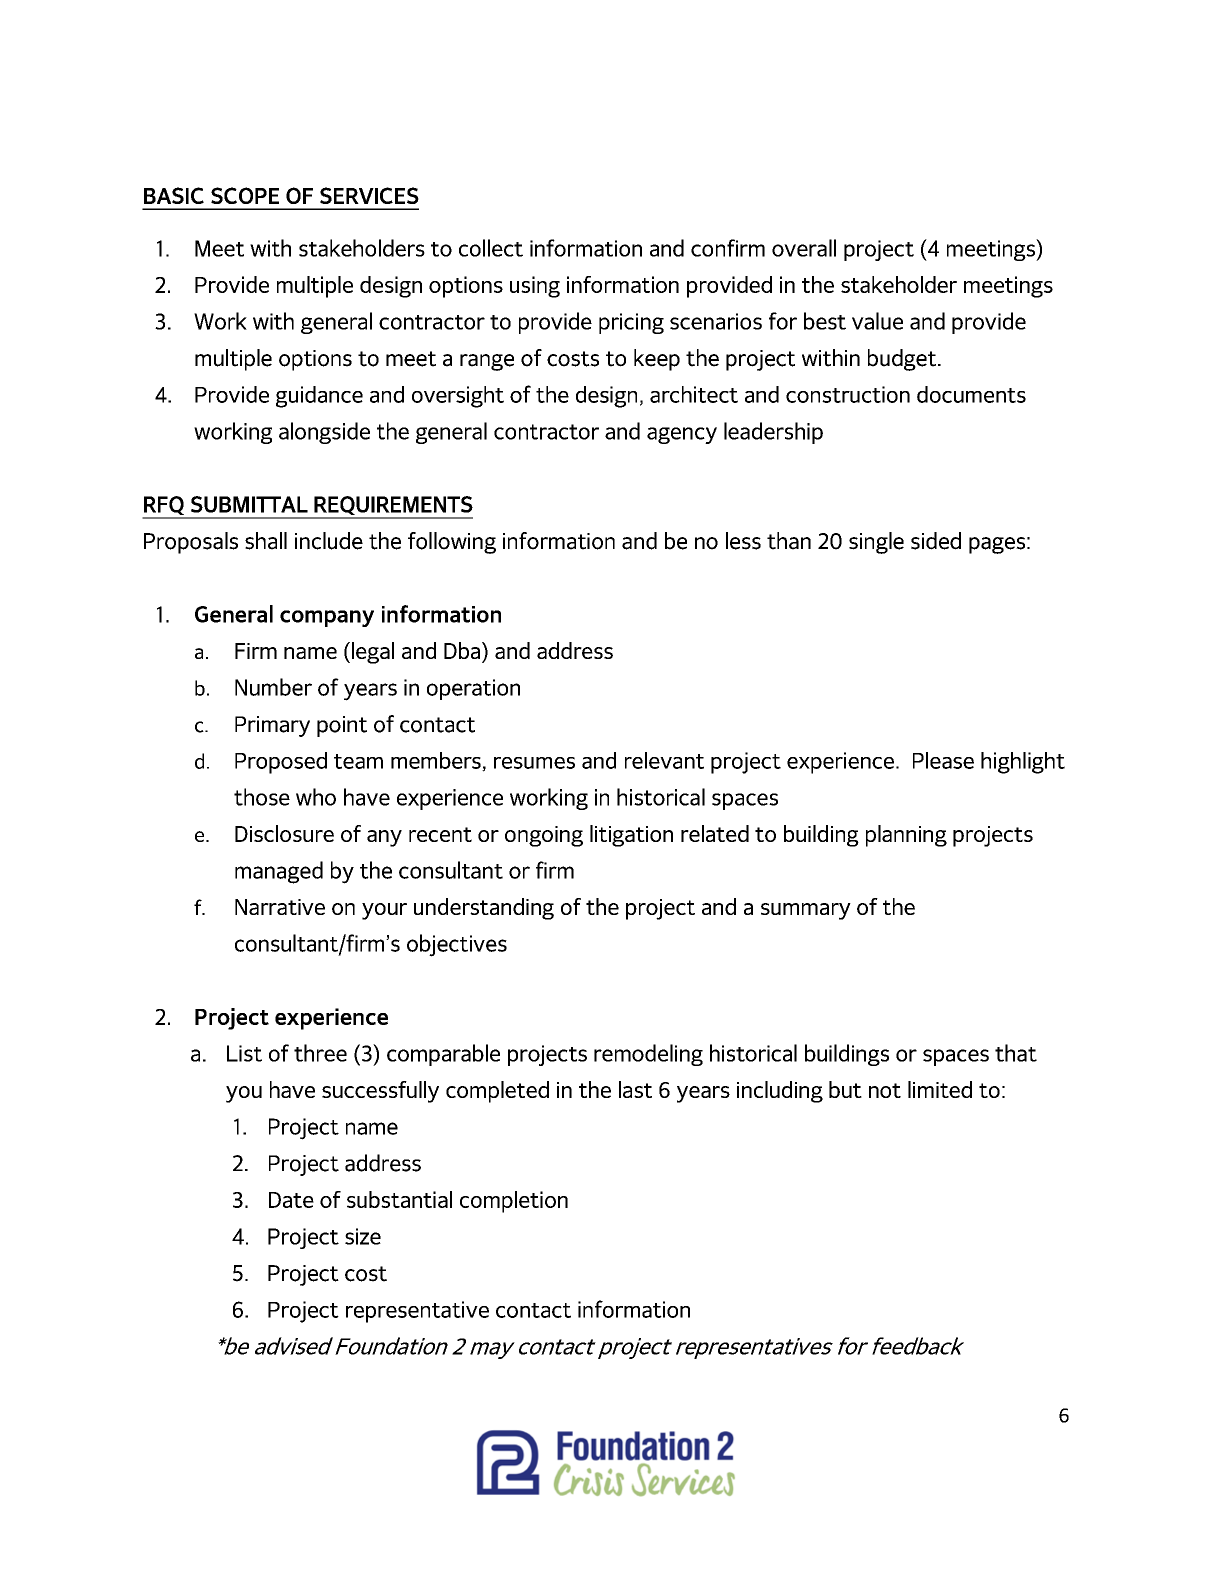 This screenshot has width=1212, height=1569. Describe the element at coordinates (245, 195) in the screenshot. I see `SCOPE` at that location.
